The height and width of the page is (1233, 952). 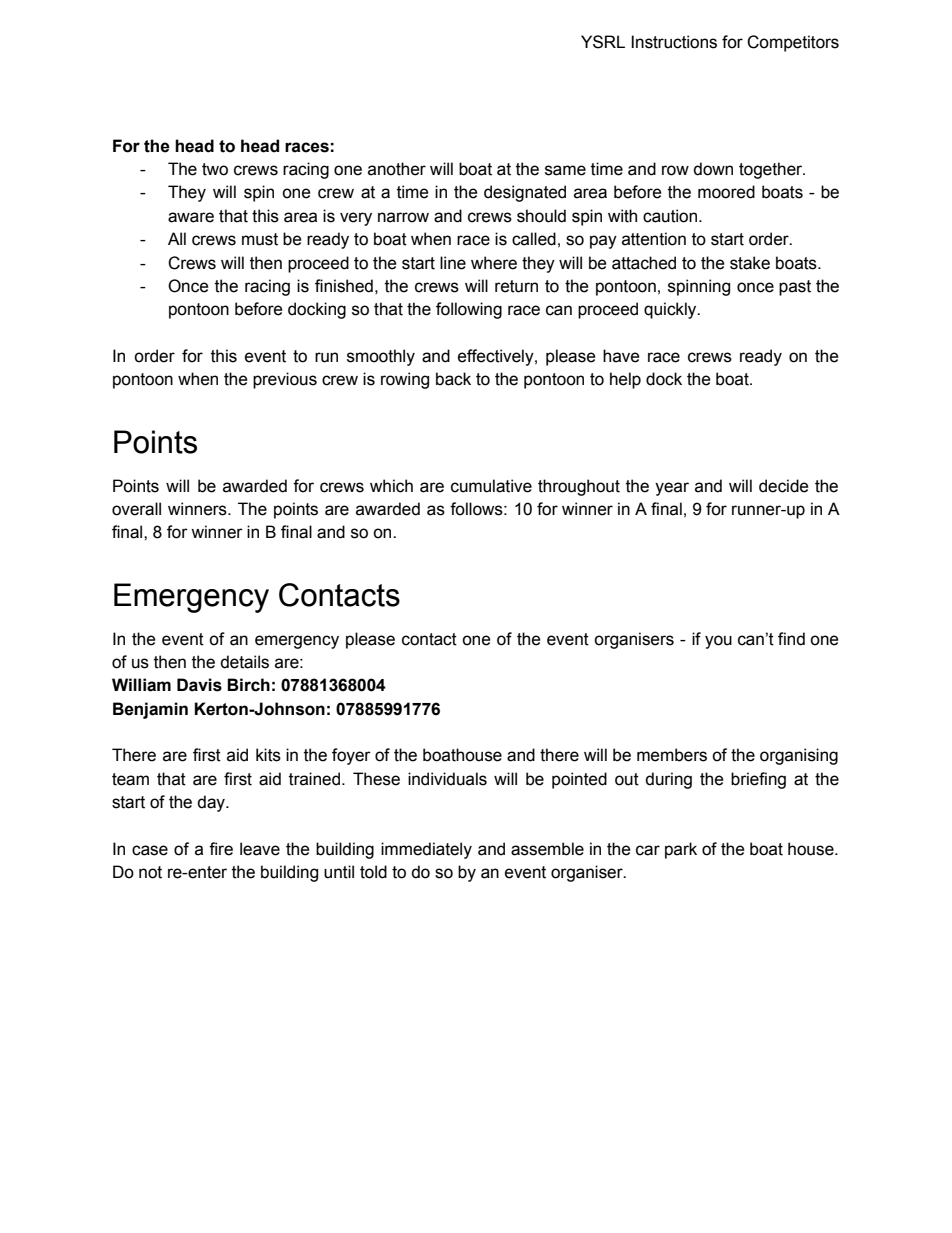 I want to click on Instructions, so click(x=674, y=42).
